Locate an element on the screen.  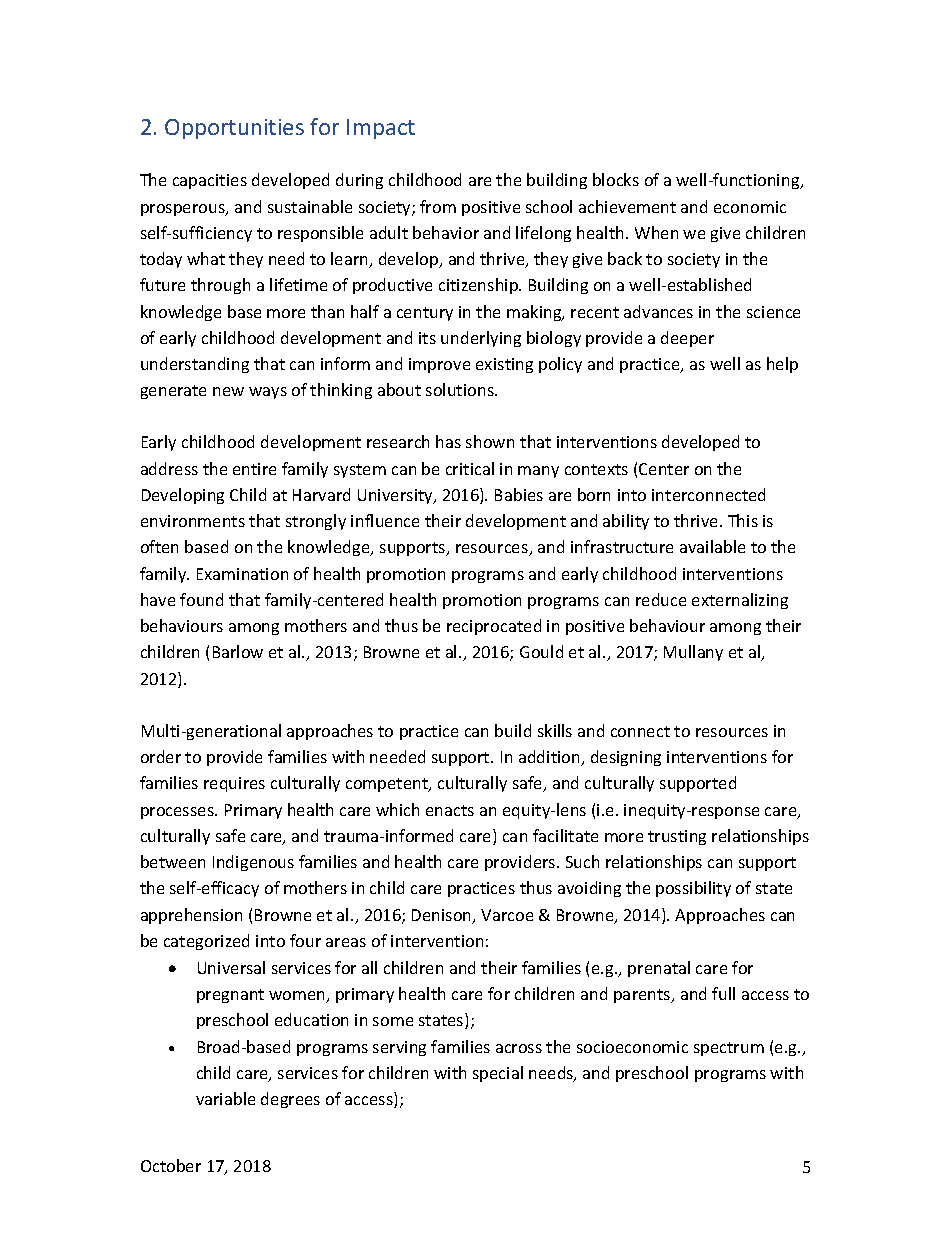
variable is located at coordinates (225, 1098).
